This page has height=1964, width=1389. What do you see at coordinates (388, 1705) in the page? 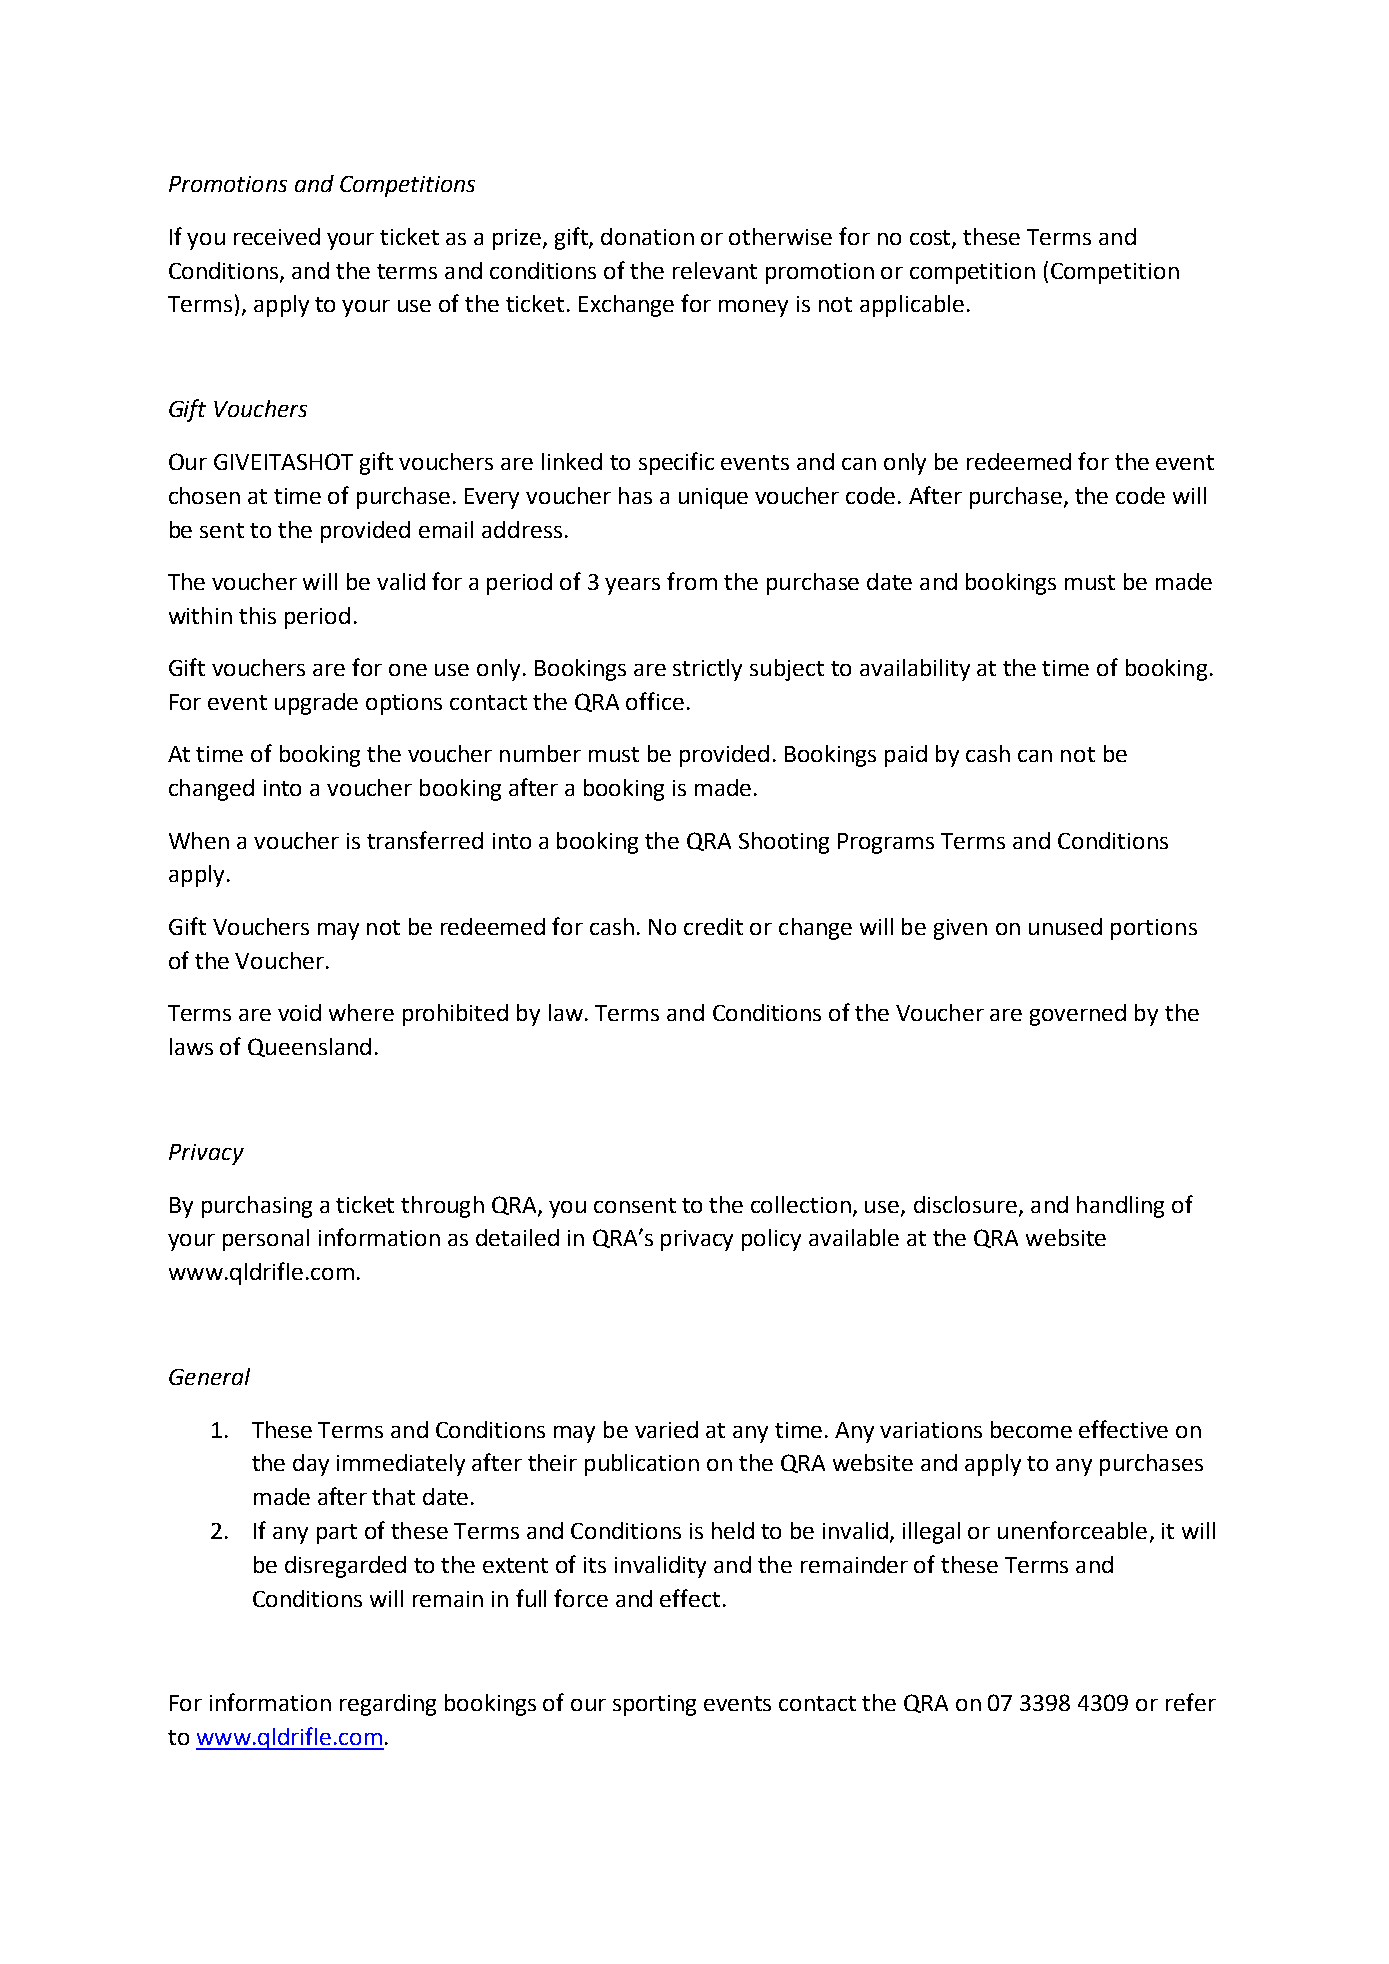
I see `regarding` at bounding box center [388, 1705].
